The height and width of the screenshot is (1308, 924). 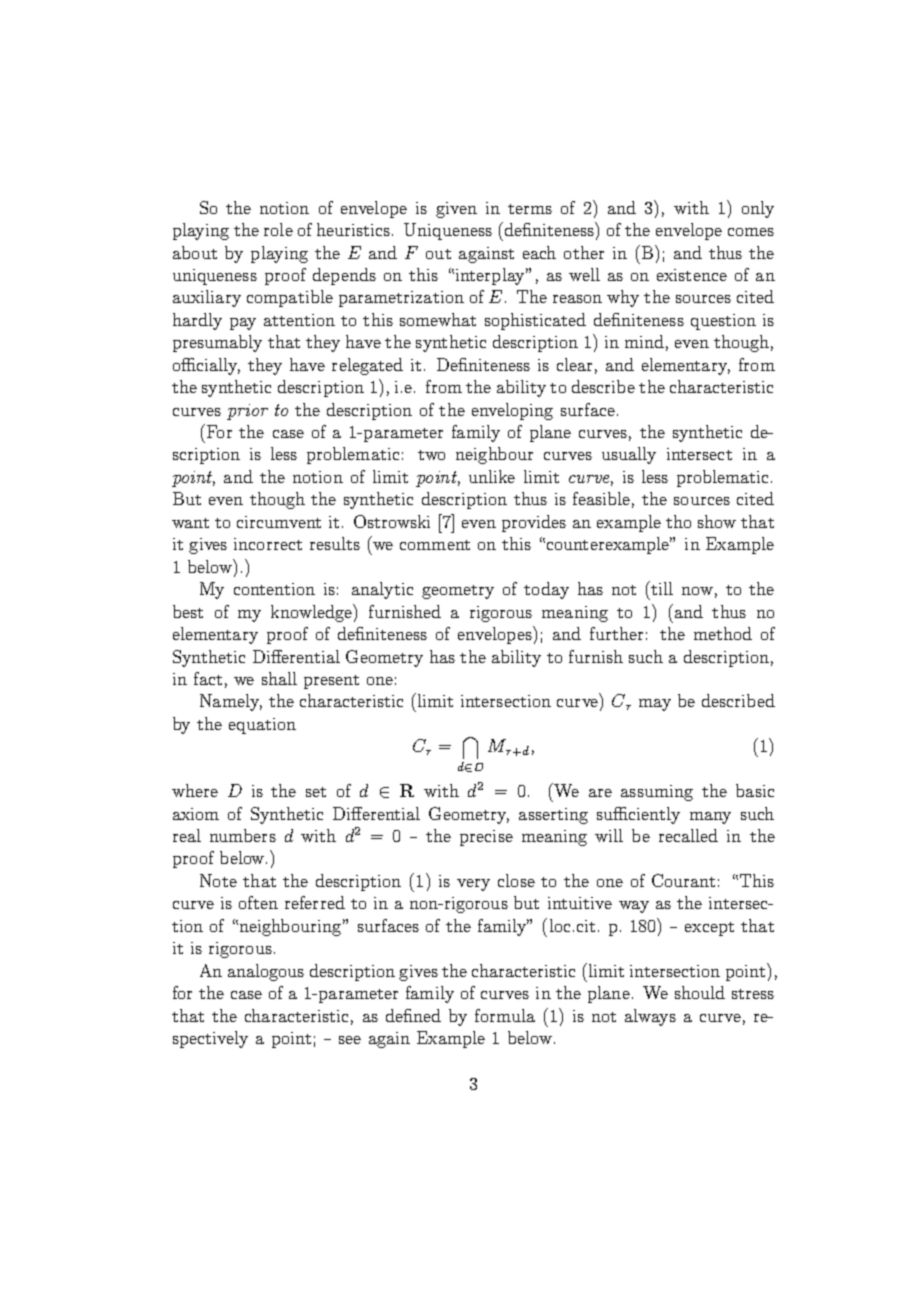 What do you see at coordinates (331, 682) in the screenshot?
I see `present` at bounding box center [331, 682].
